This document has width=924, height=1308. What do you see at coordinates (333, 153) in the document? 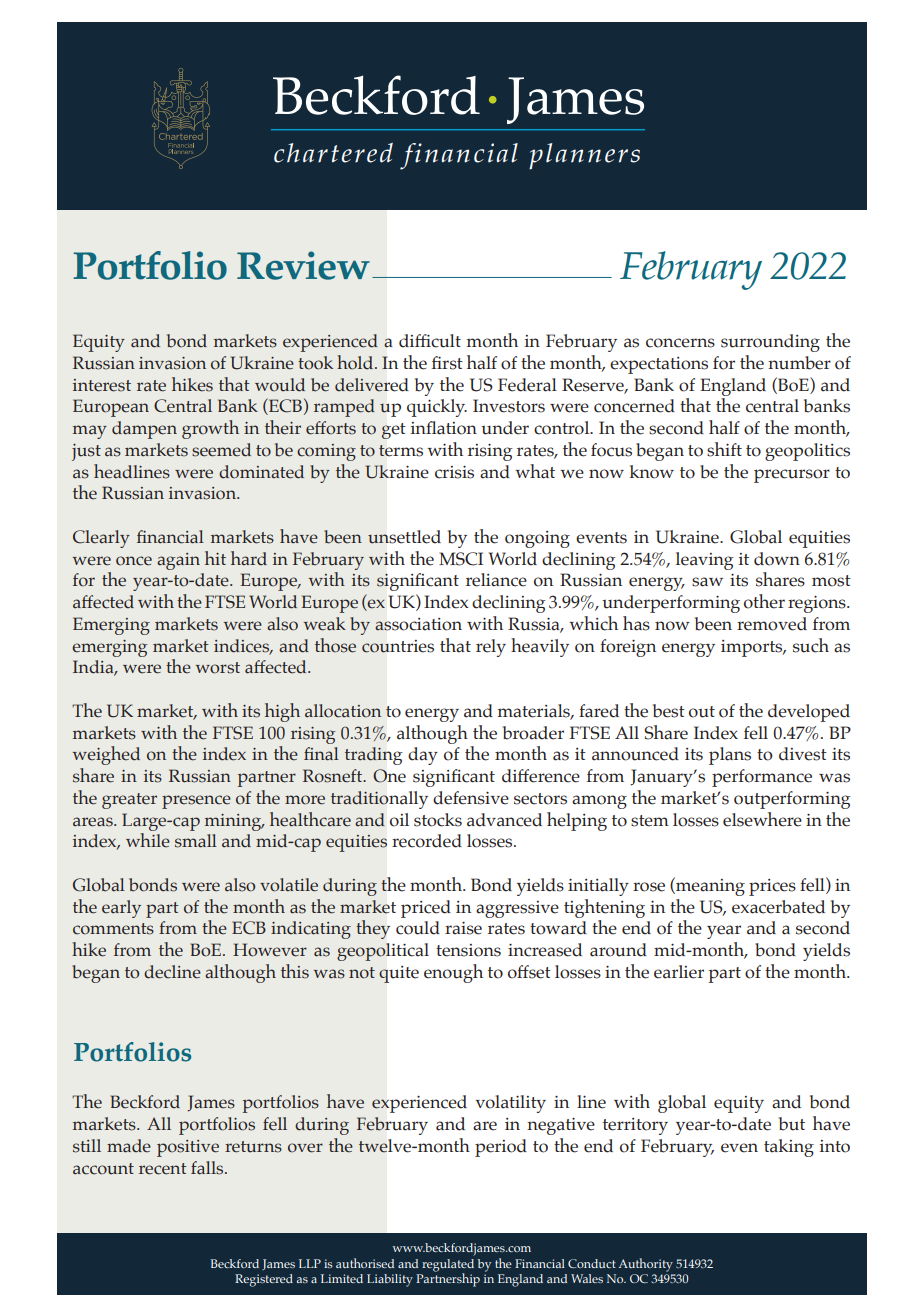
I see `chartered` at bounding box center [333, 153].
